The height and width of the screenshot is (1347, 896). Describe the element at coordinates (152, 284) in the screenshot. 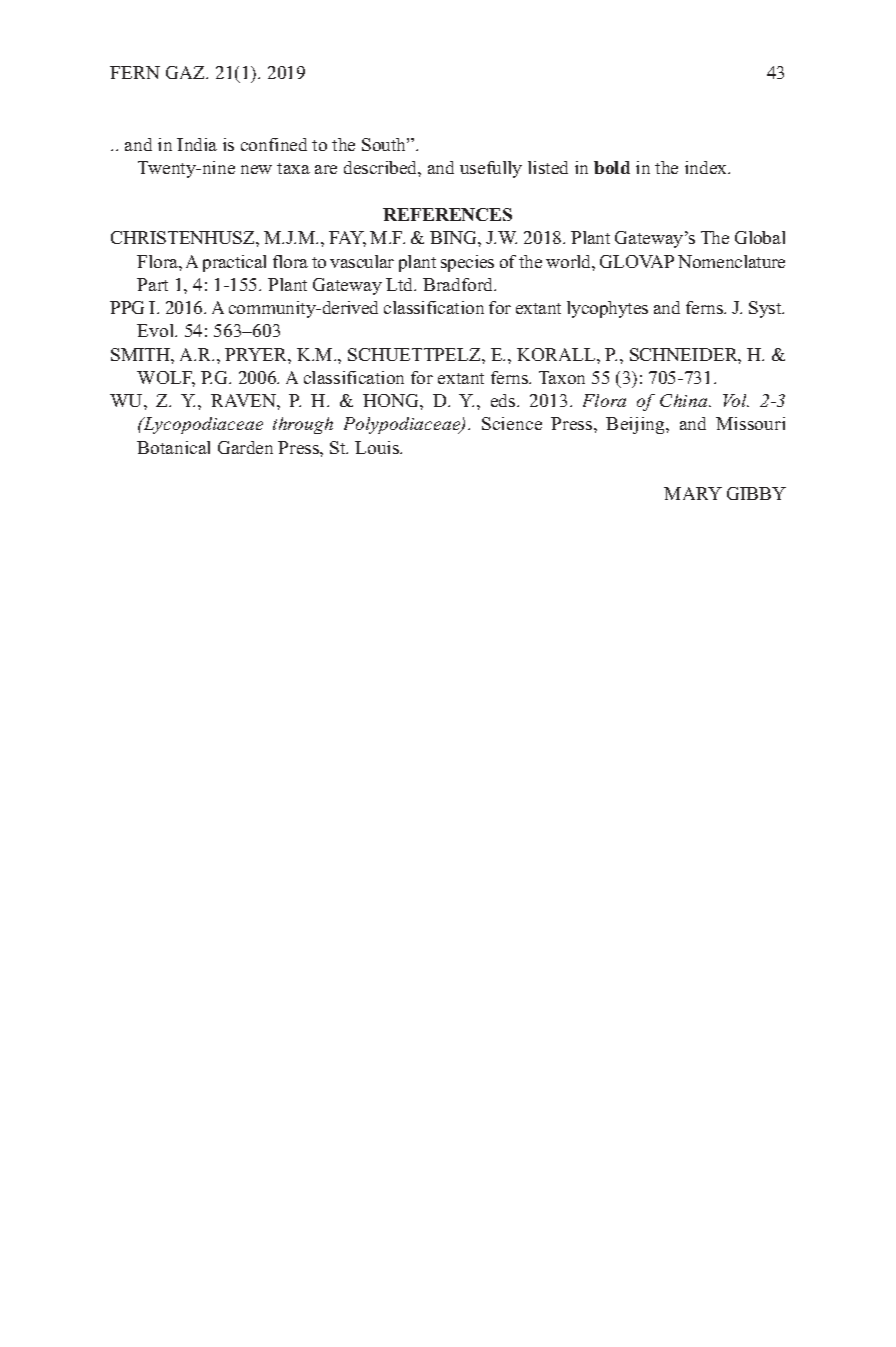

I see `Part` at that location.
